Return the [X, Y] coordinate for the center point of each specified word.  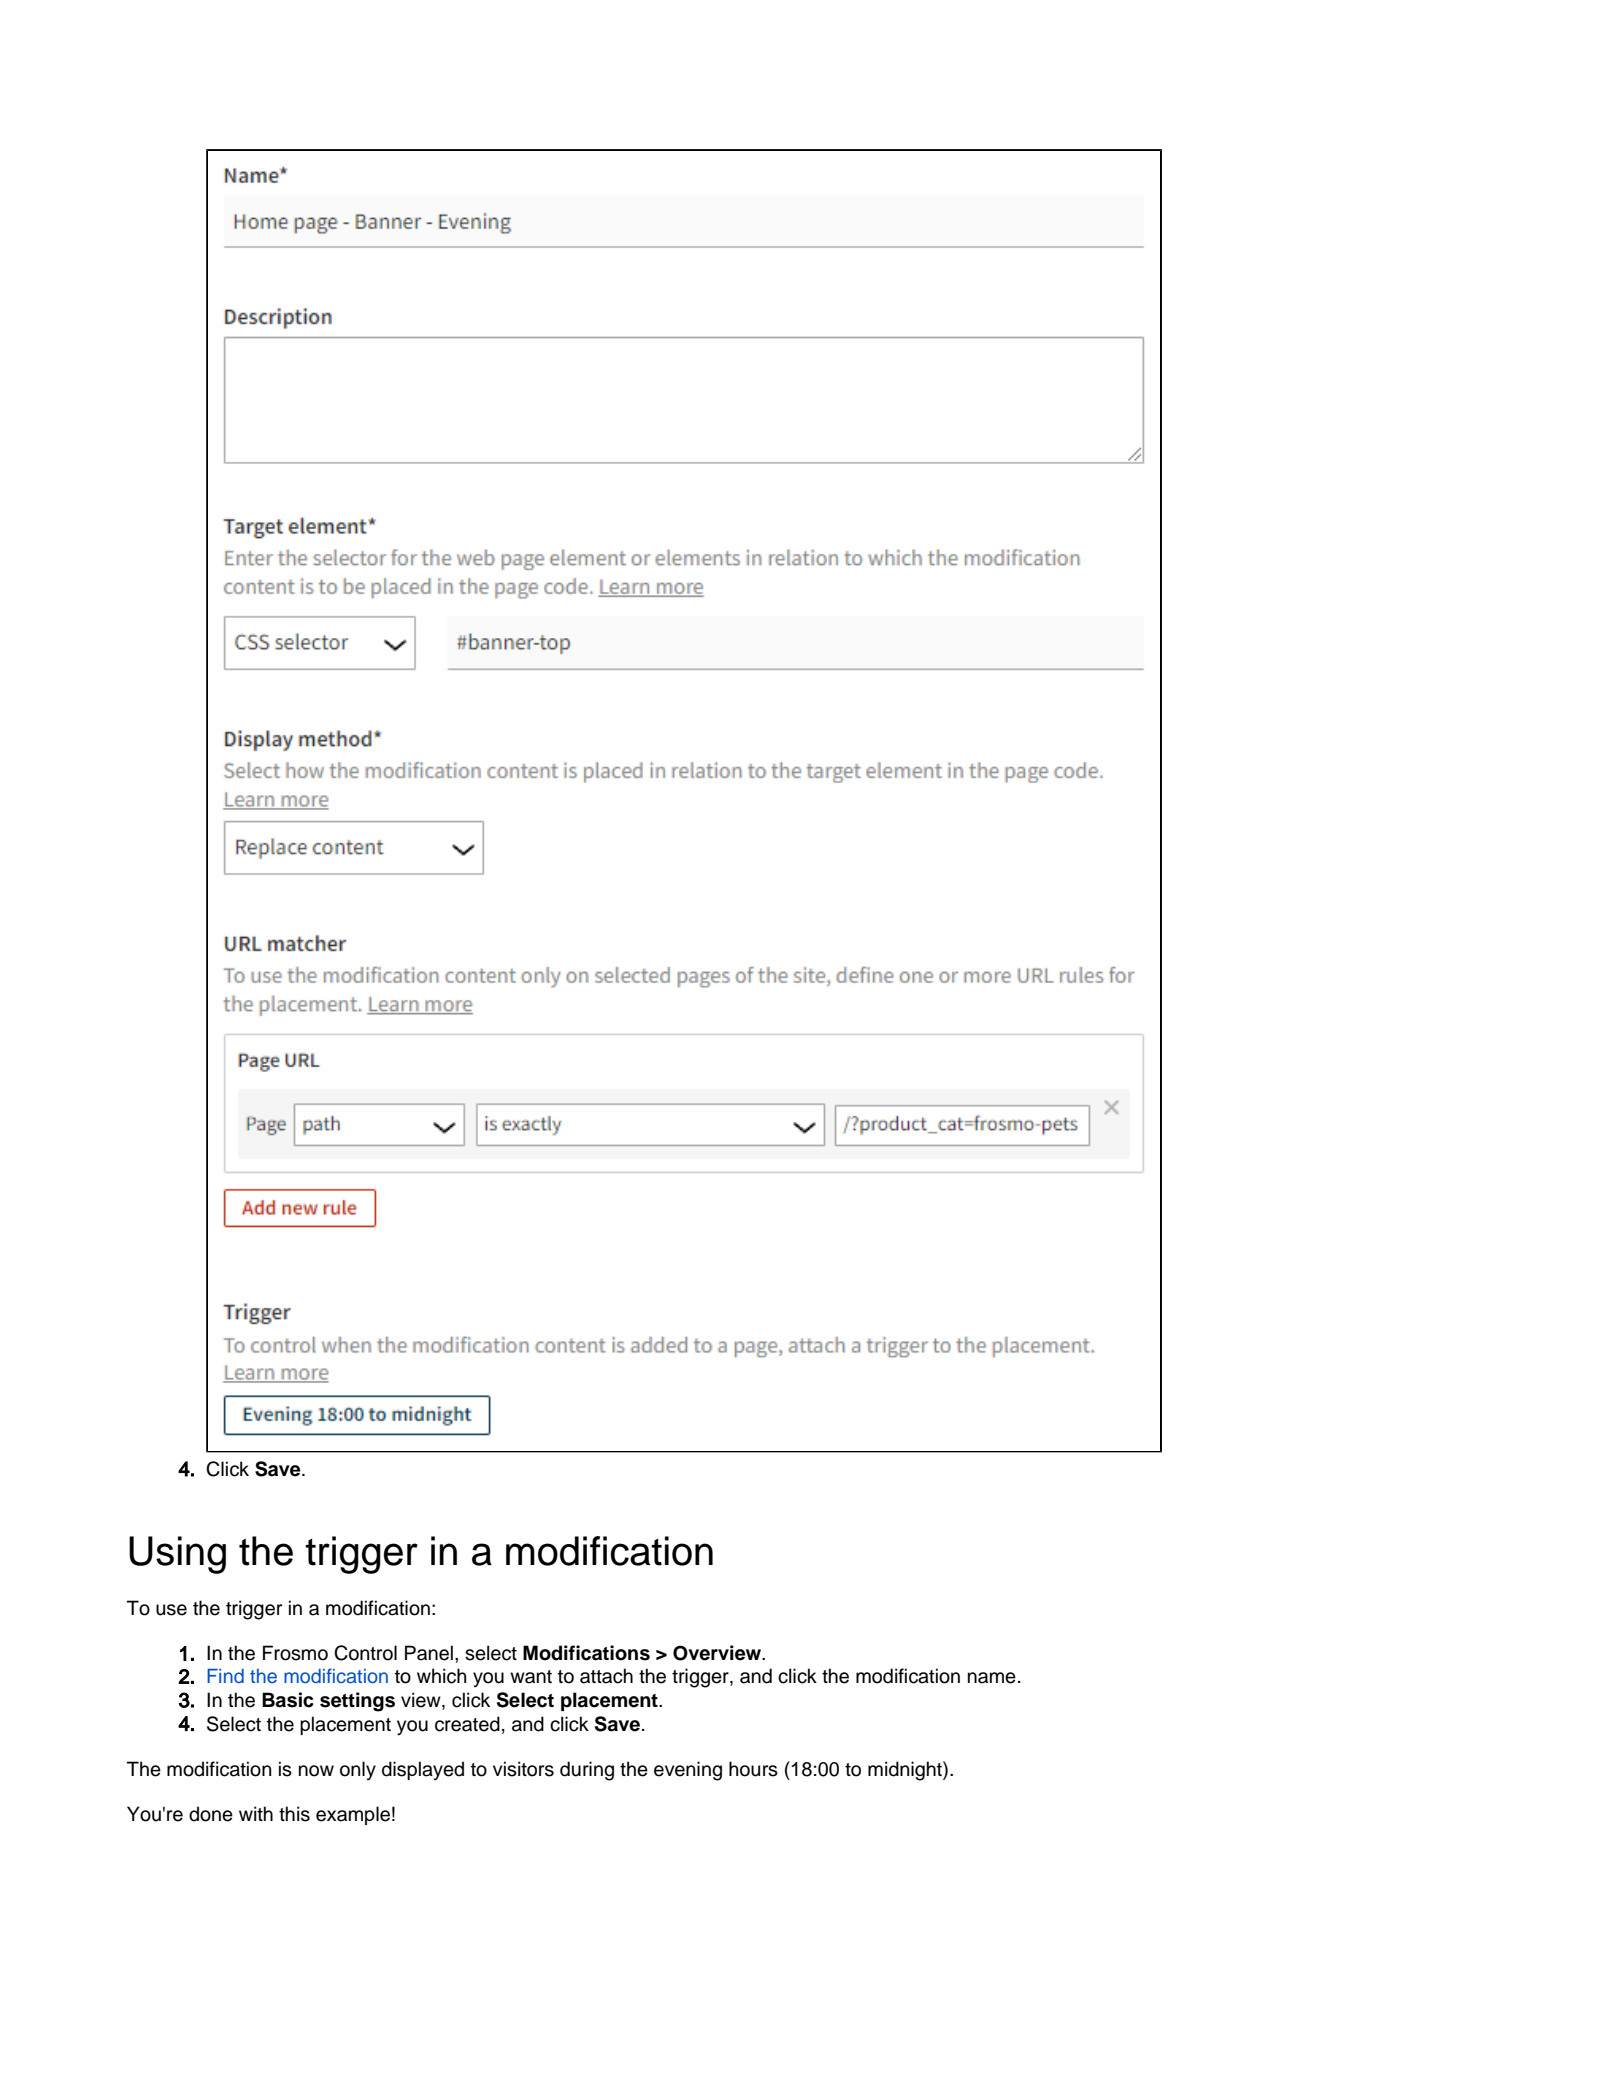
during [587, 1771]
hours [753, 1769]
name [992, 1678]
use [171, 1610]
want [531, 1677]
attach [606, 1676]
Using [177, 1555]
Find [225, 1676]
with [256, 1813]
